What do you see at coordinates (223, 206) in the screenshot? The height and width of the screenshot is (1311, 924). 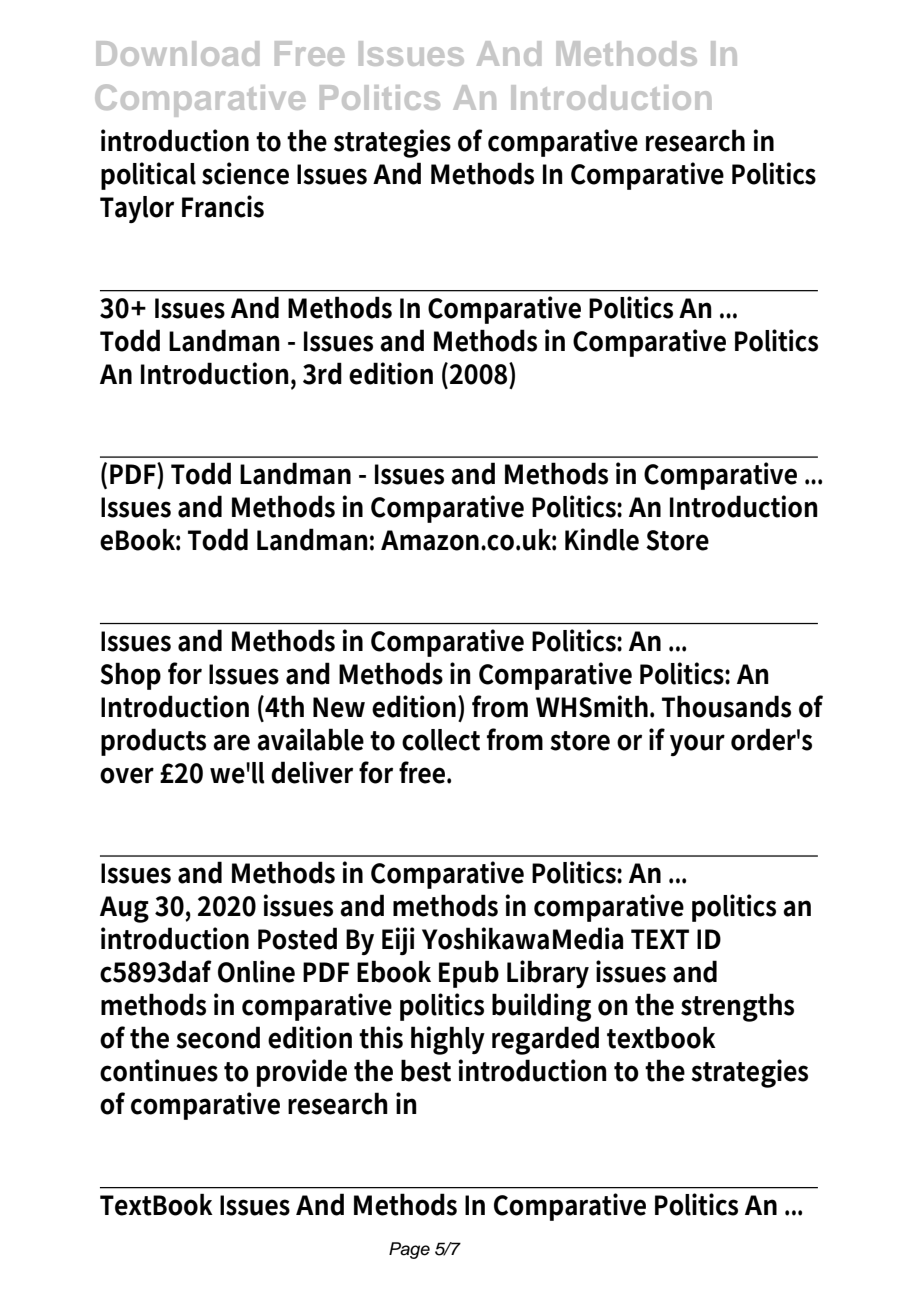 I see `Francis` at bounding box center [223, 206].
